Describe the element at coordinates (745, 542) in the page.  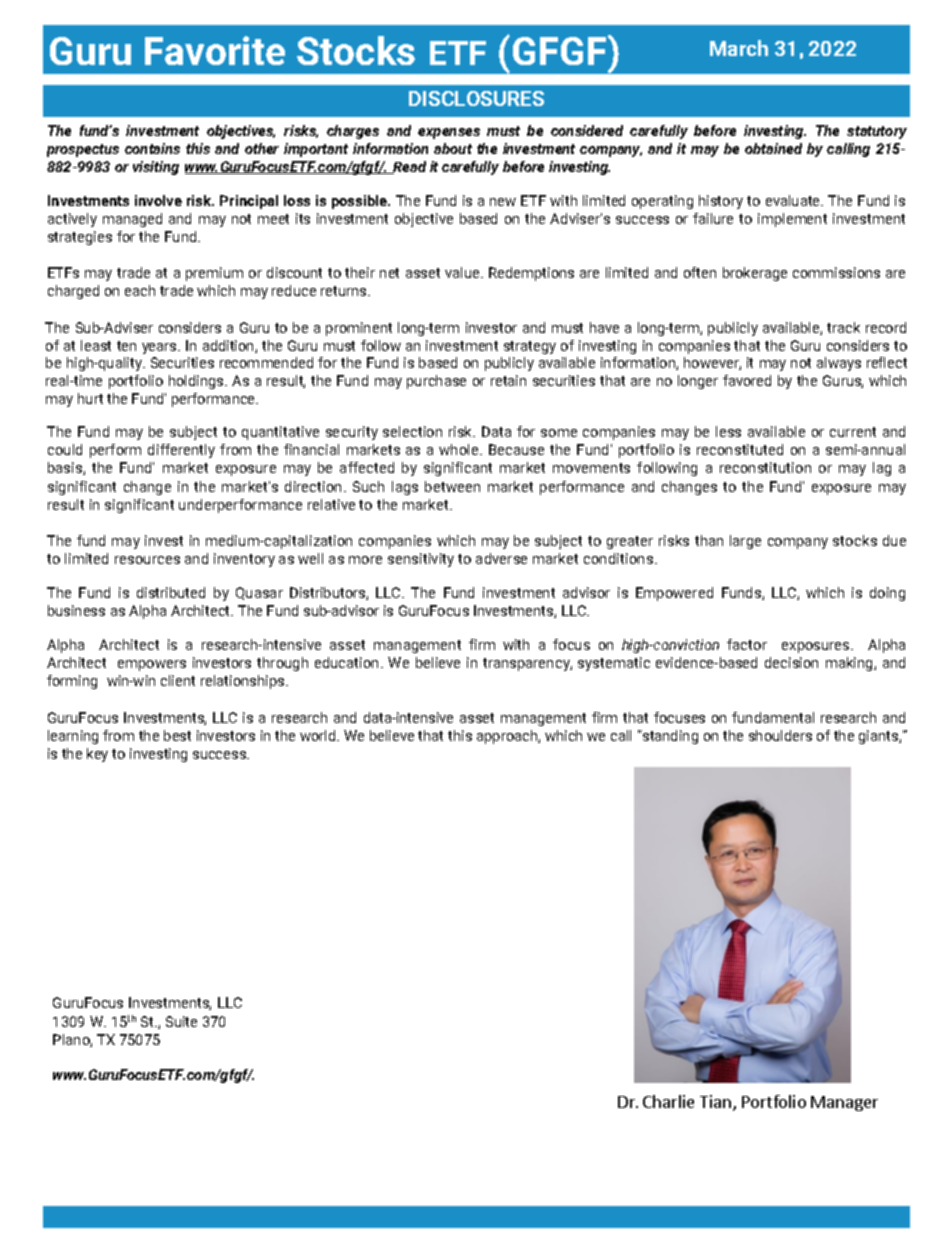
I see `large` at that location.
